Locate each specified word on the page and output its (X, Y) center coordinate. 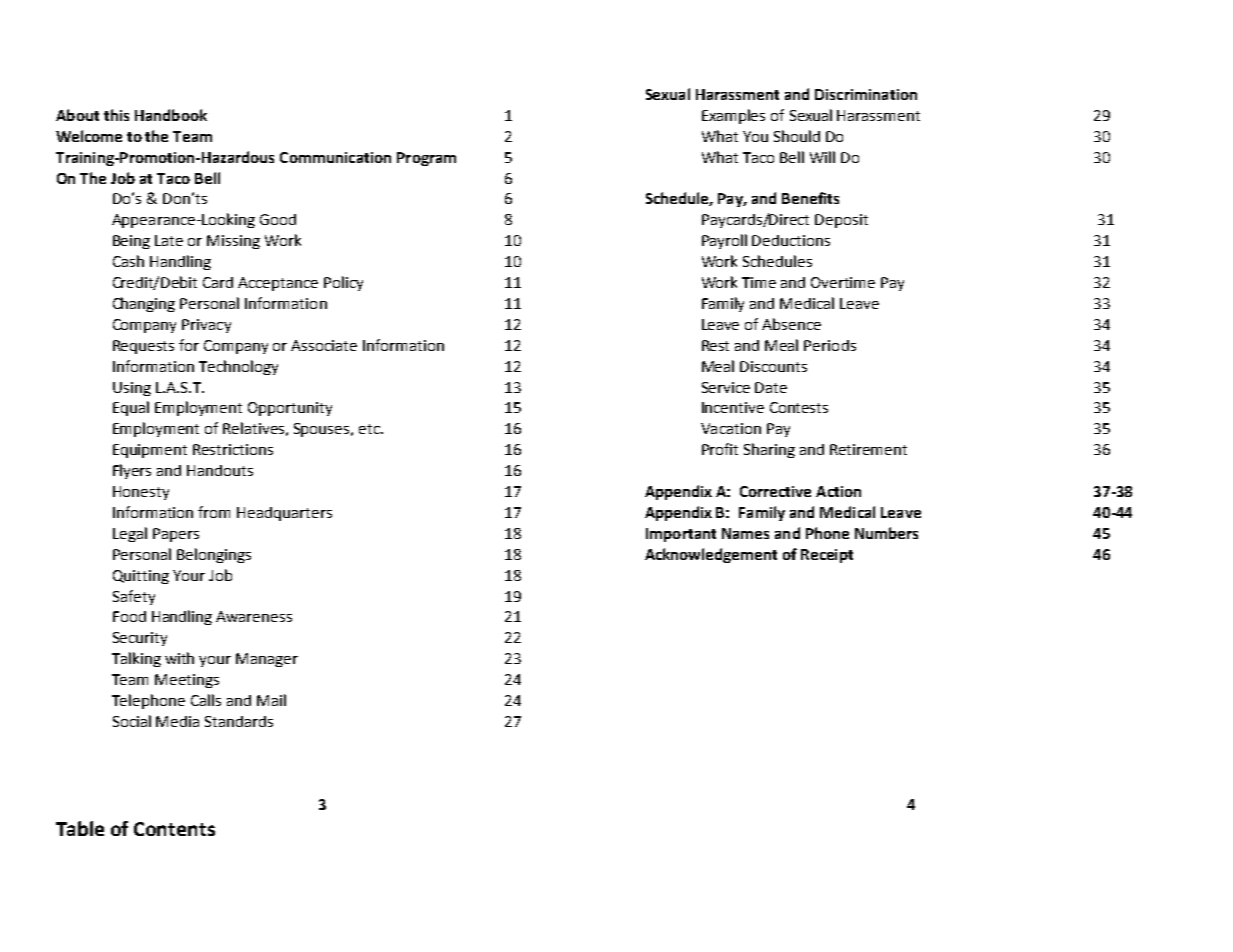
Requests (143, 347)
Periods (830, 345)
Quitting (141, 577)
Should (797, 136)
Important (681, 535)
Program (426, 159)
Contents (174, 829)
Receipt (827, 556)
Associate (324, 345)
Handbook (171, 115)
